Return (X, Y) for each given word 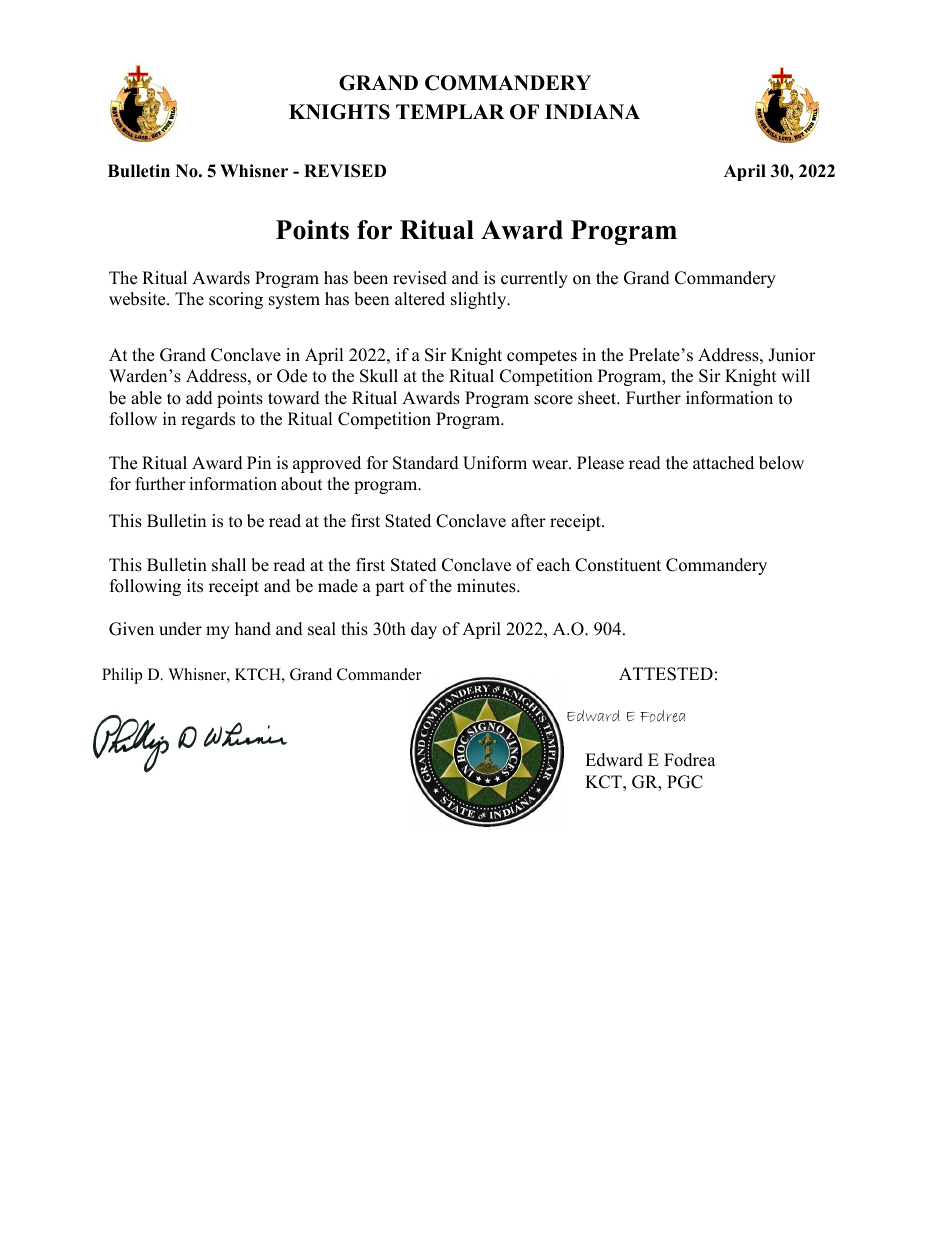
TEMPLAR (450, 111)
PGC (685, 782)
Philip (122, 676)
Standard (426, 463)
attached (723, 463)
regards (208, 420)
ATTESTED (666, 674)
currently (534, 279)
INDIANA (592, 111)
